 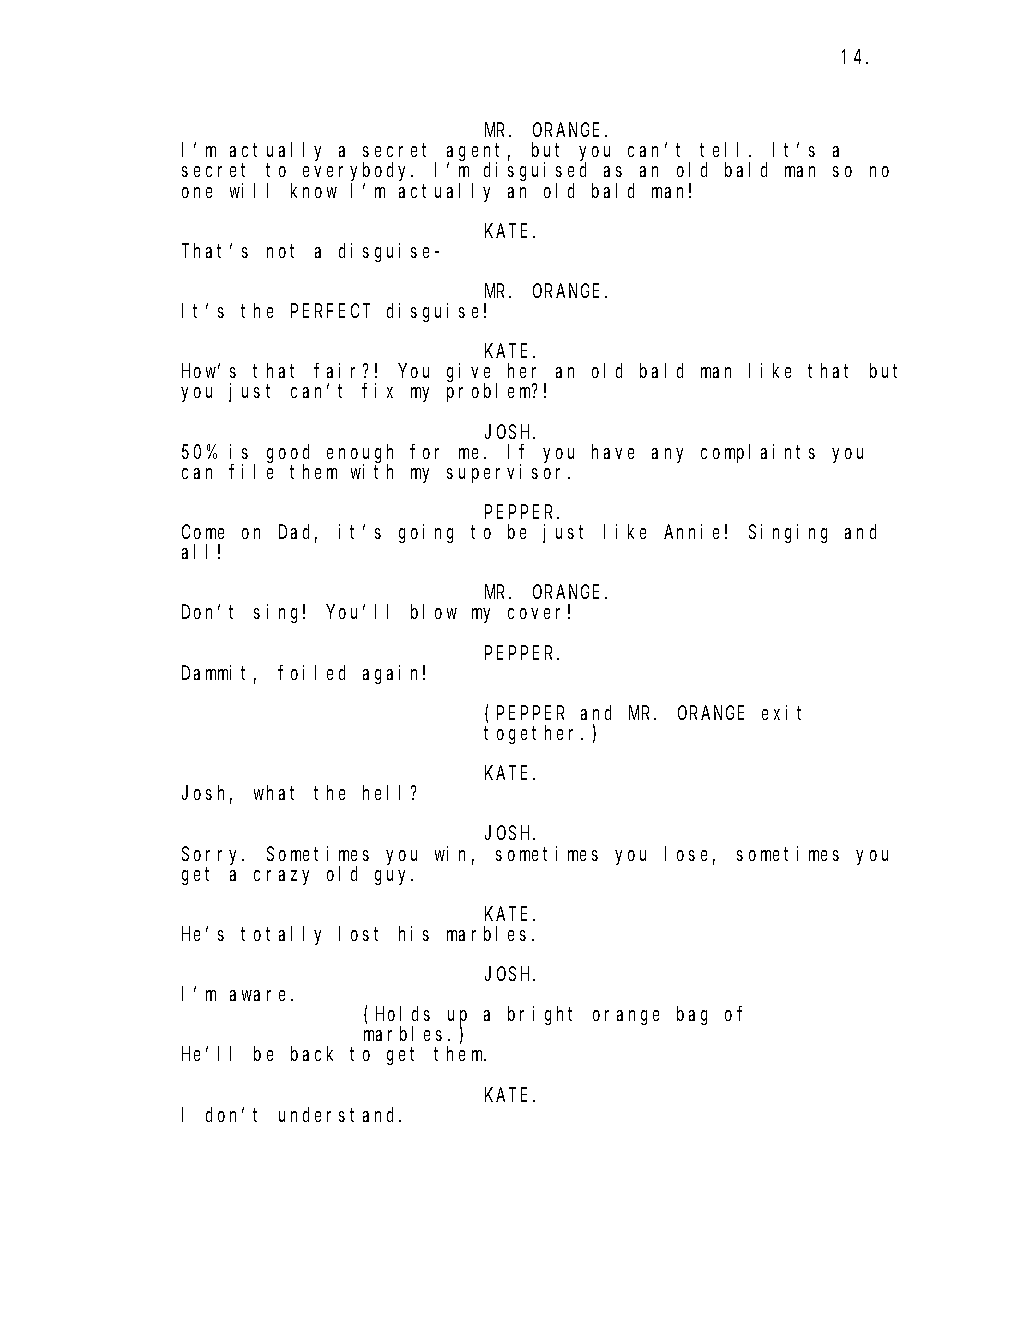 I want to click on together, so click(x=533, y=734).
